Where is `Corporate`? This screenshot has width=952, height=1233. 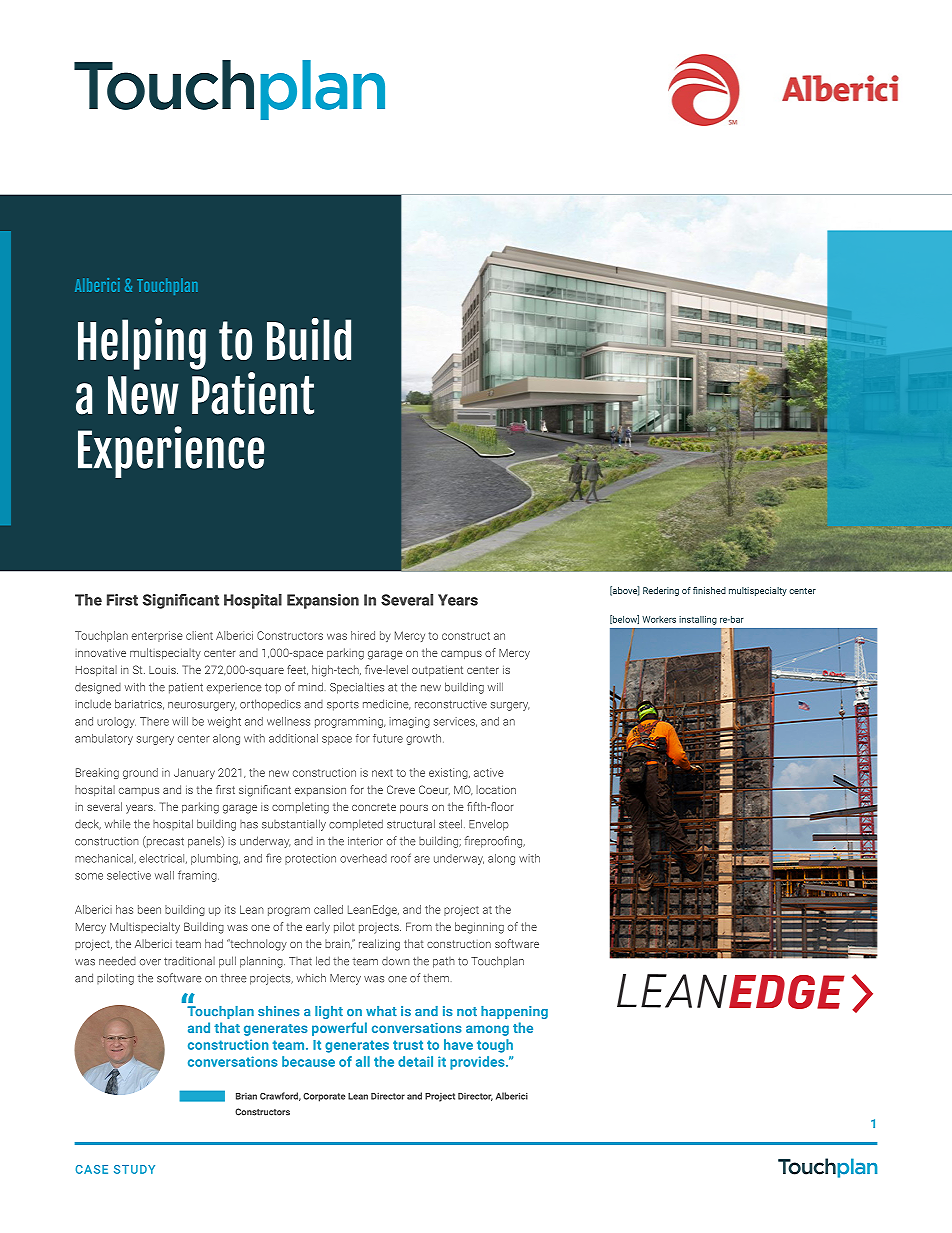 Corporate is located at coordinates (324, 1097).
